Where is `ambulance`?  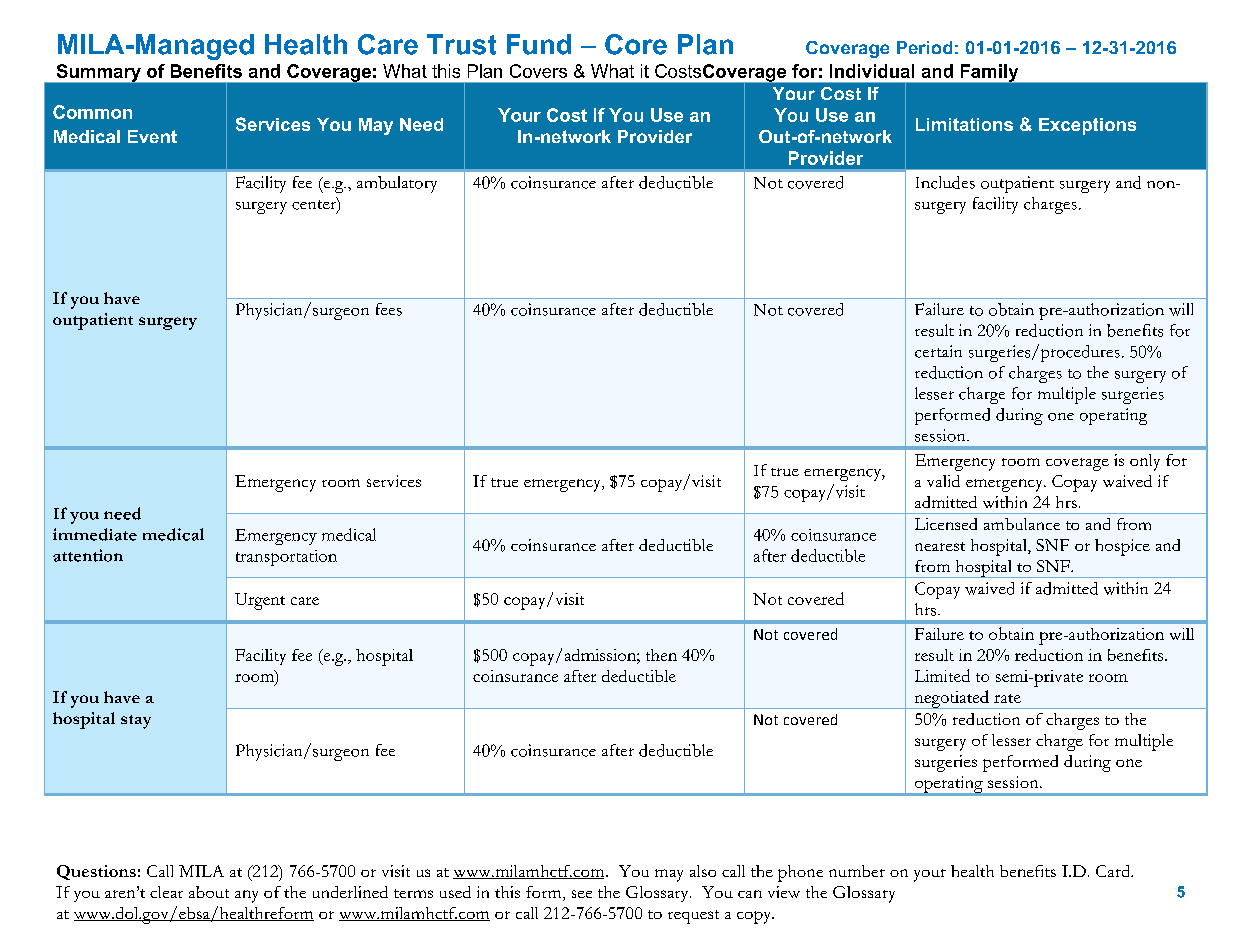
ambulance is located at coordinates (1022, 524).
